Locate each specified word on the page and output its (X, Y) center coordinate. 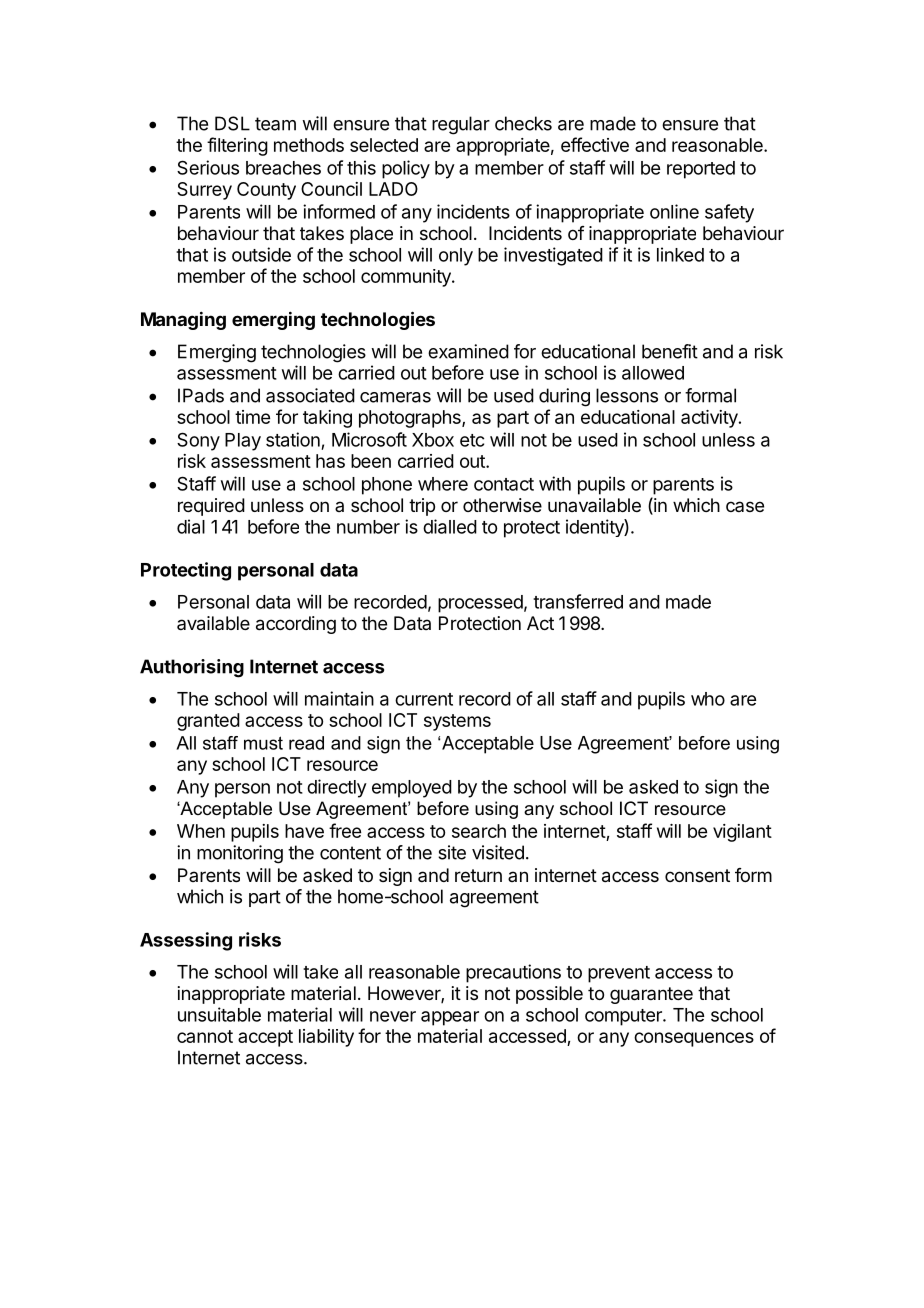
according (296, 625)
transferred (578, 601)
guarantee (651, 995)
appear (450, 1018)
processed (480, 604)
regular (461, 125)
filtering (237, 146)
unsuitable (219, 1014)
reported (701, 170)
